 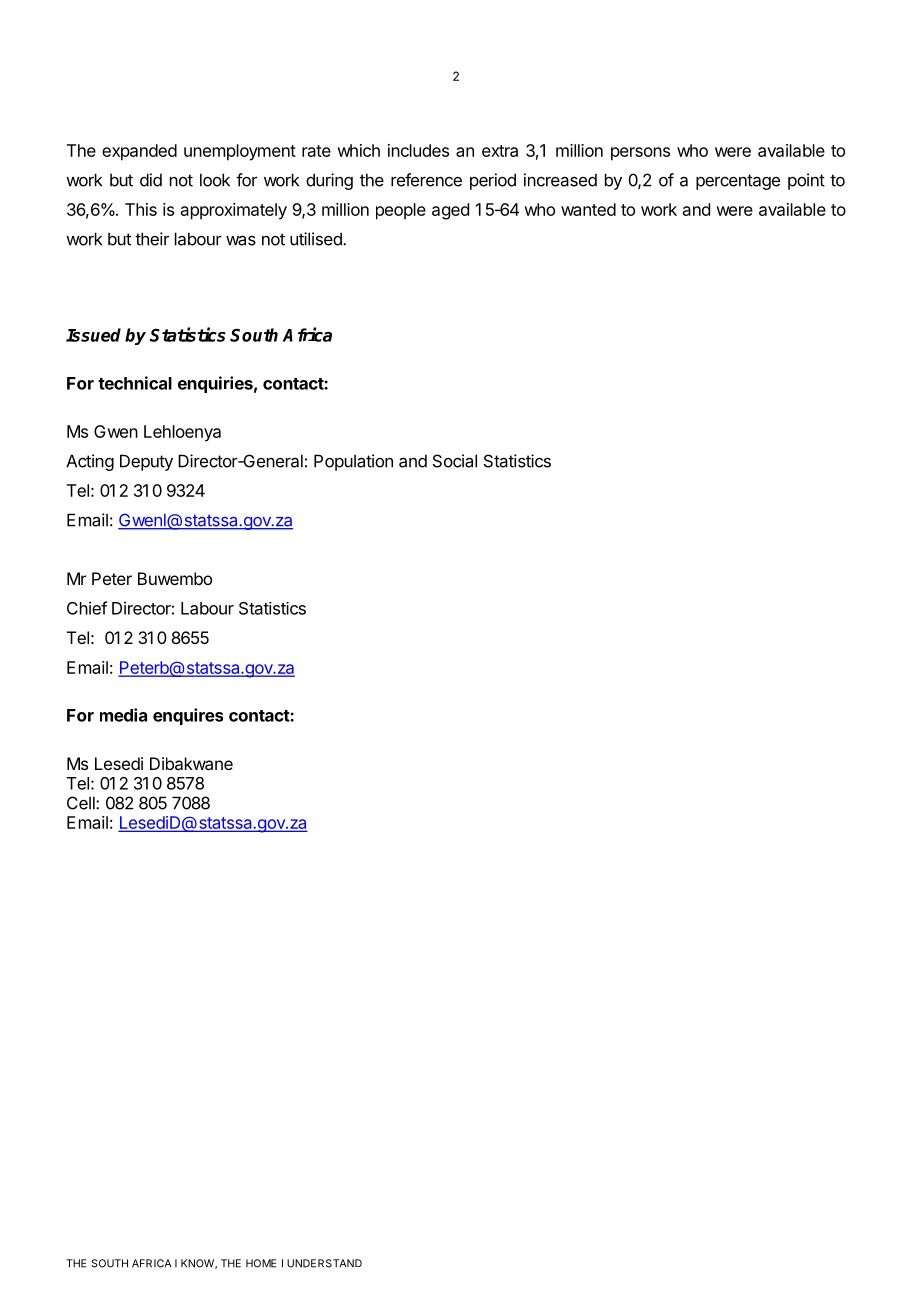 I want to click on Social, so click(x=455, y=461).
